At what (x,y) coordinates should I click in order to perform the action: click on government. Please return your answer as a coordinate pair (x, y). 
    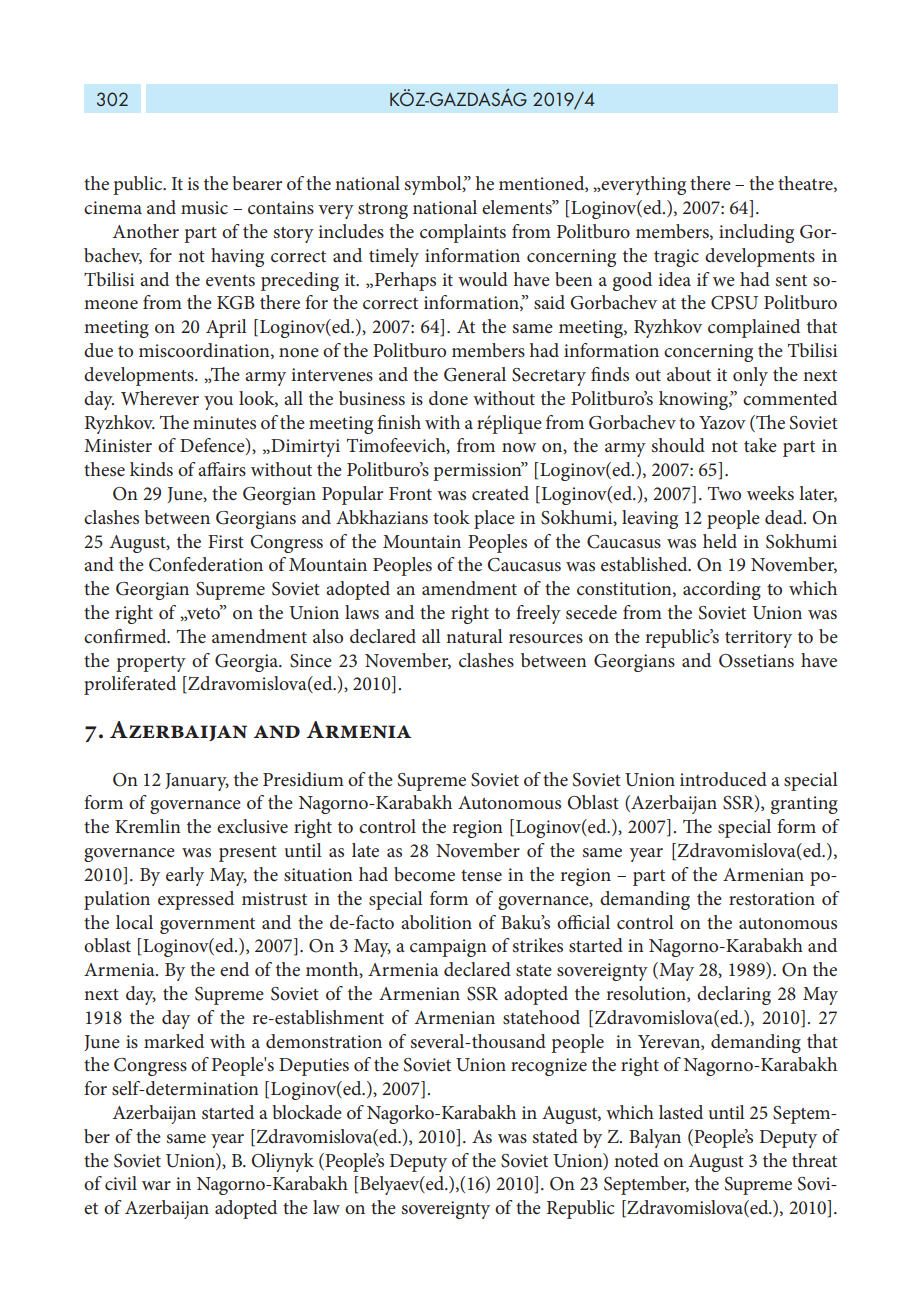
    Looking at the image, I should click on (207, 926).
